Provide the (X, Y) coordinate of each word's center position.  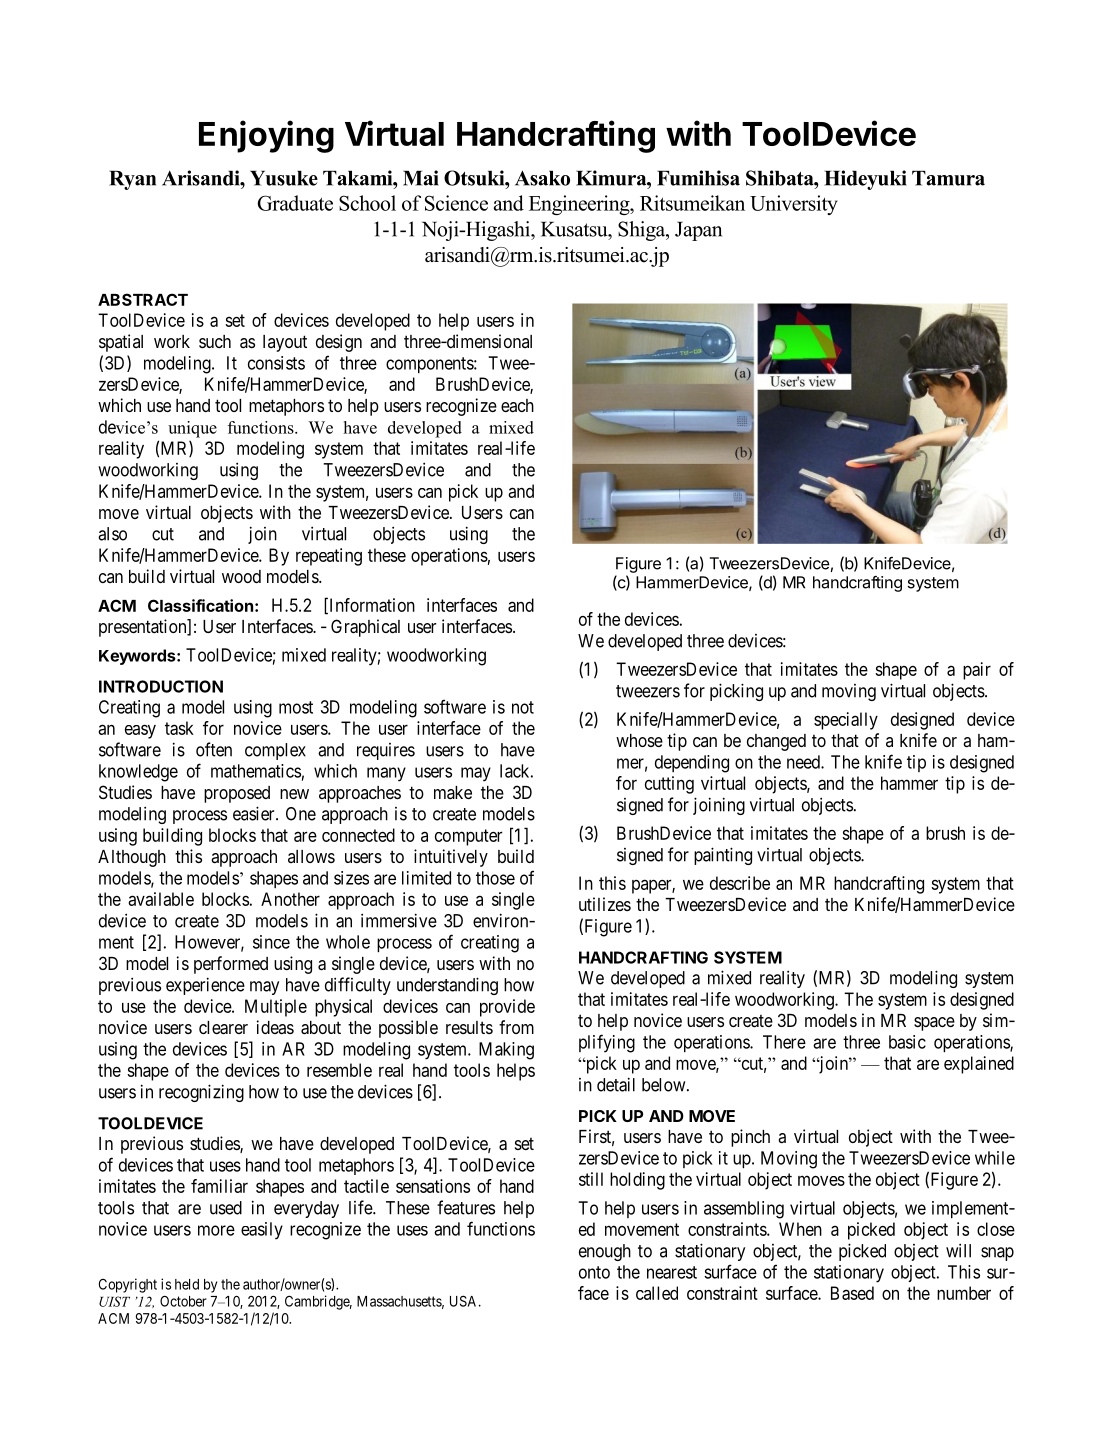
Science (456, 203)
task (179, 728)
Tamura (948, 178)
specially (846, 721)
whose (639, 740)
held (187, 1284)
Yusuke (284, 178)
